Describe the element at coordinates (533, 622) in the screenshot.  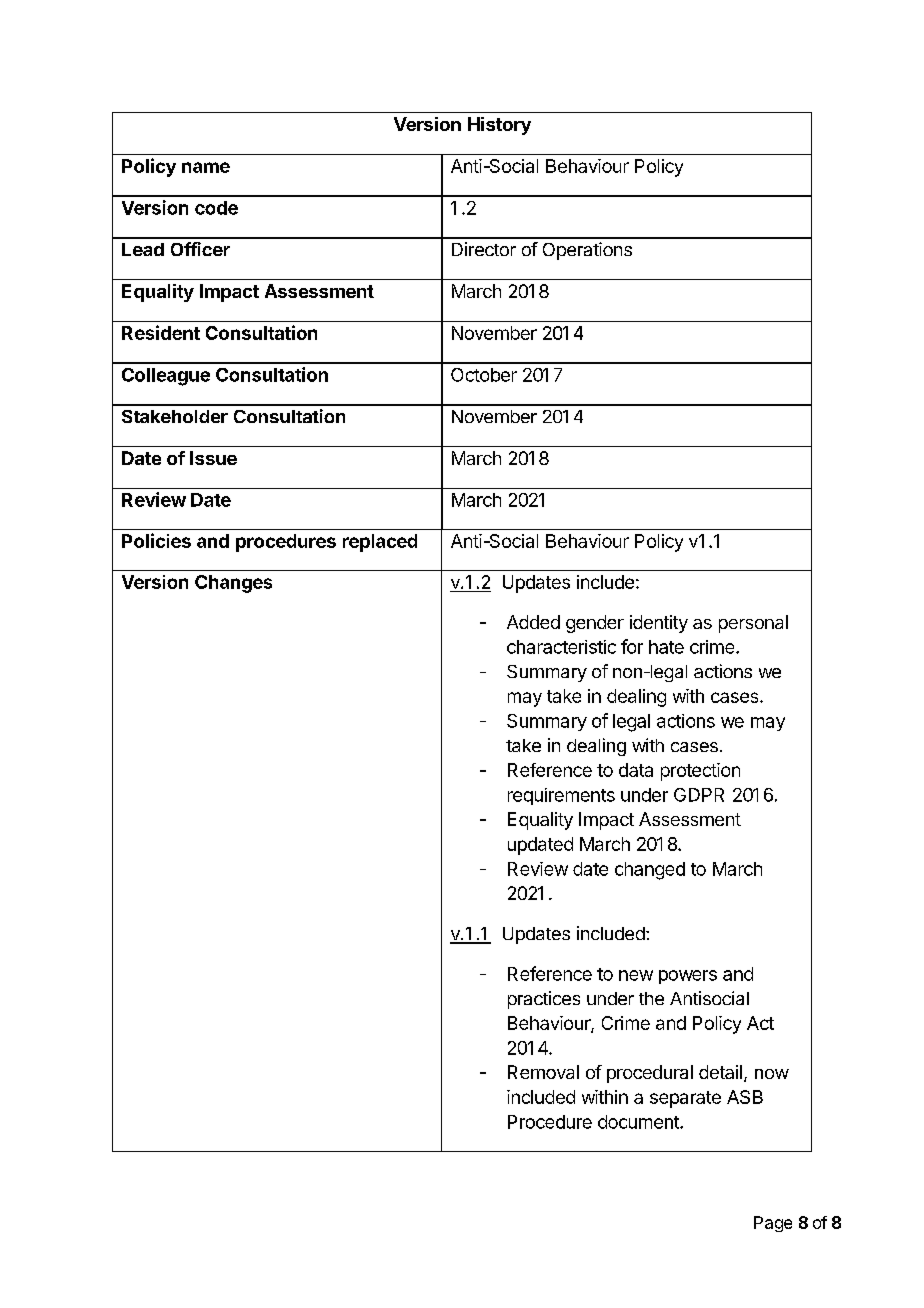
I see `Added` at that location.
